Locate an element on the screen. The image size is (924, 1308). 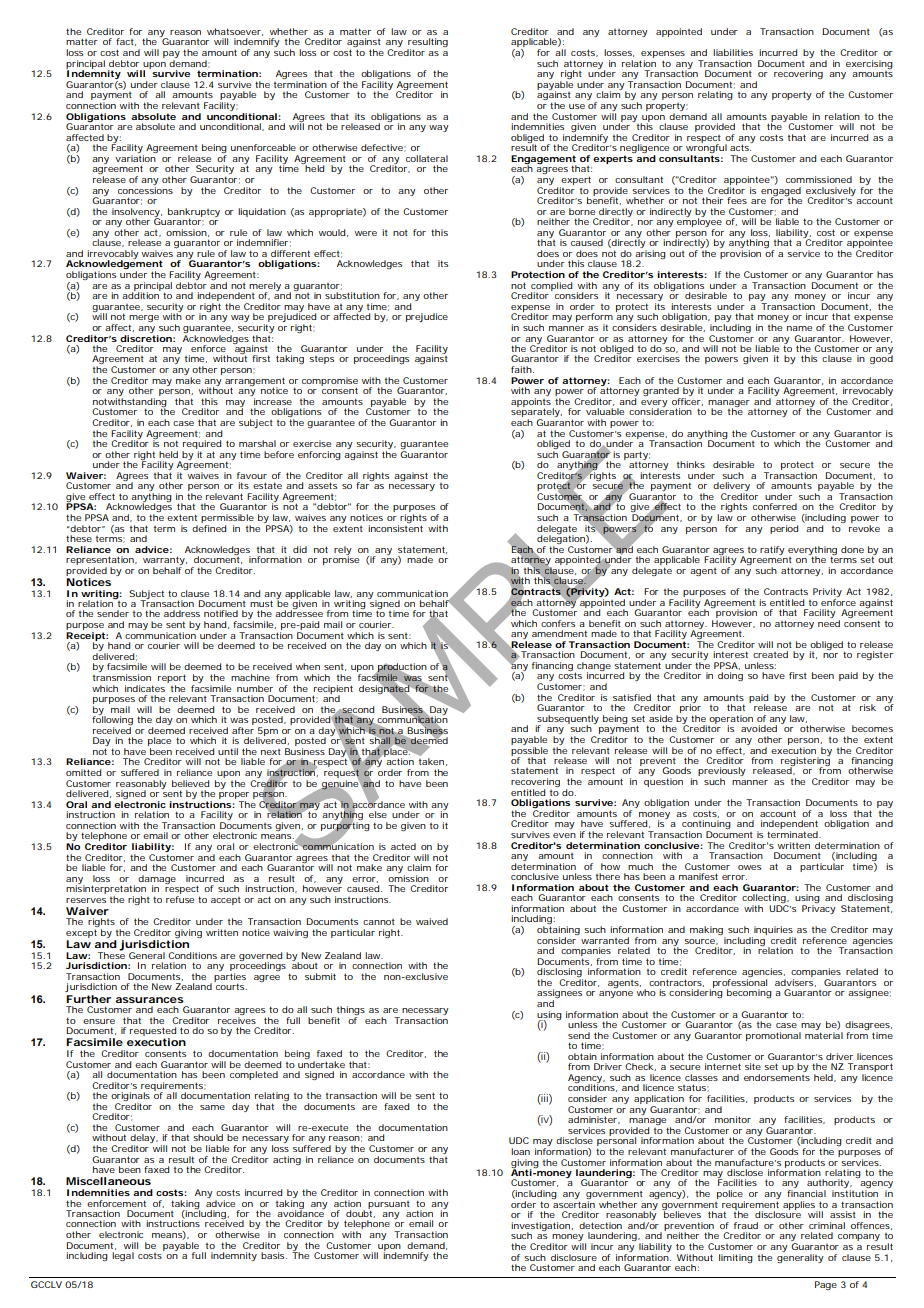
legal is located at coordinates (123, 1256).
